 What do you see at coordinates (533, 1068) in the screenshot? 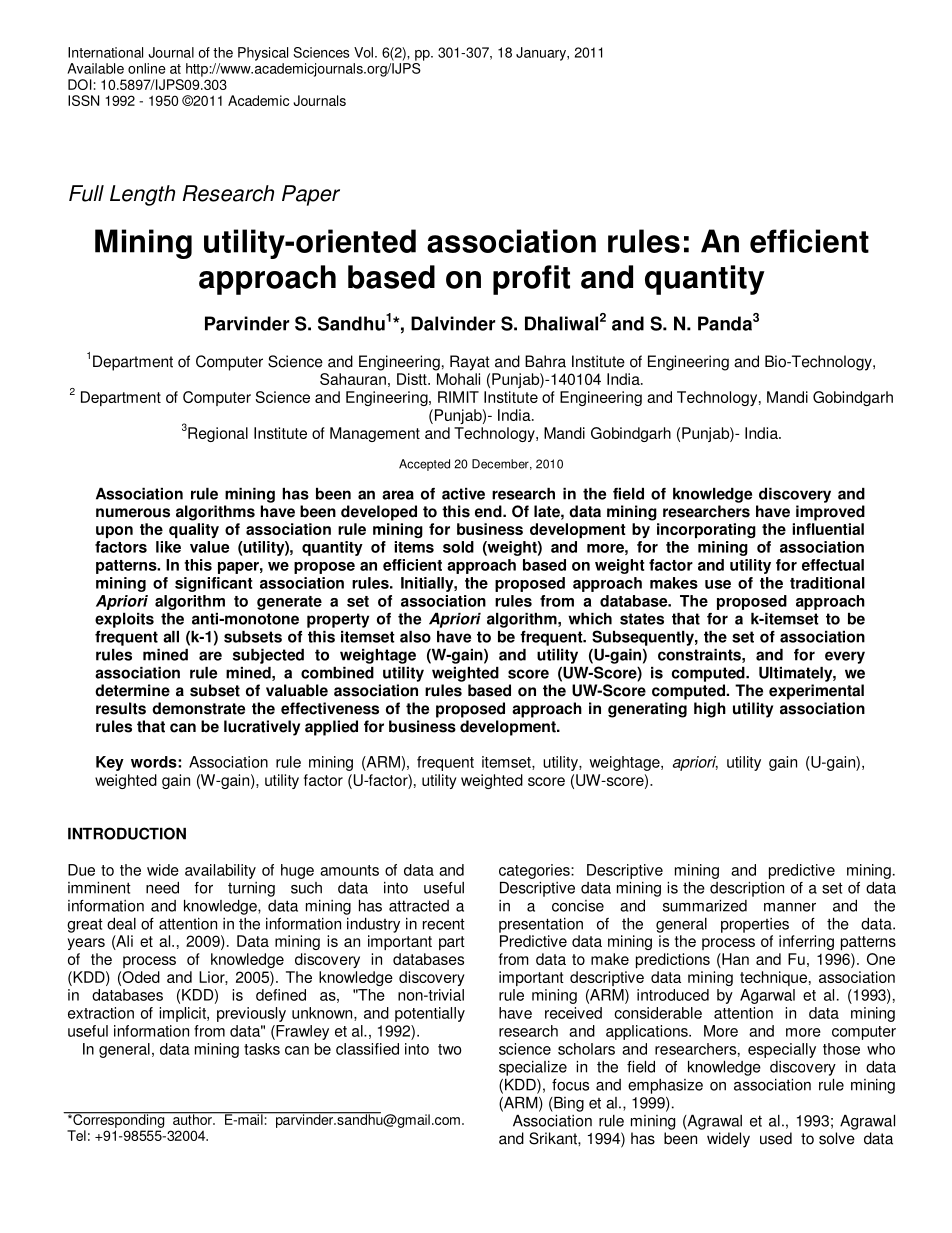
I see `specialize` at bounding box center [533, 1068].
